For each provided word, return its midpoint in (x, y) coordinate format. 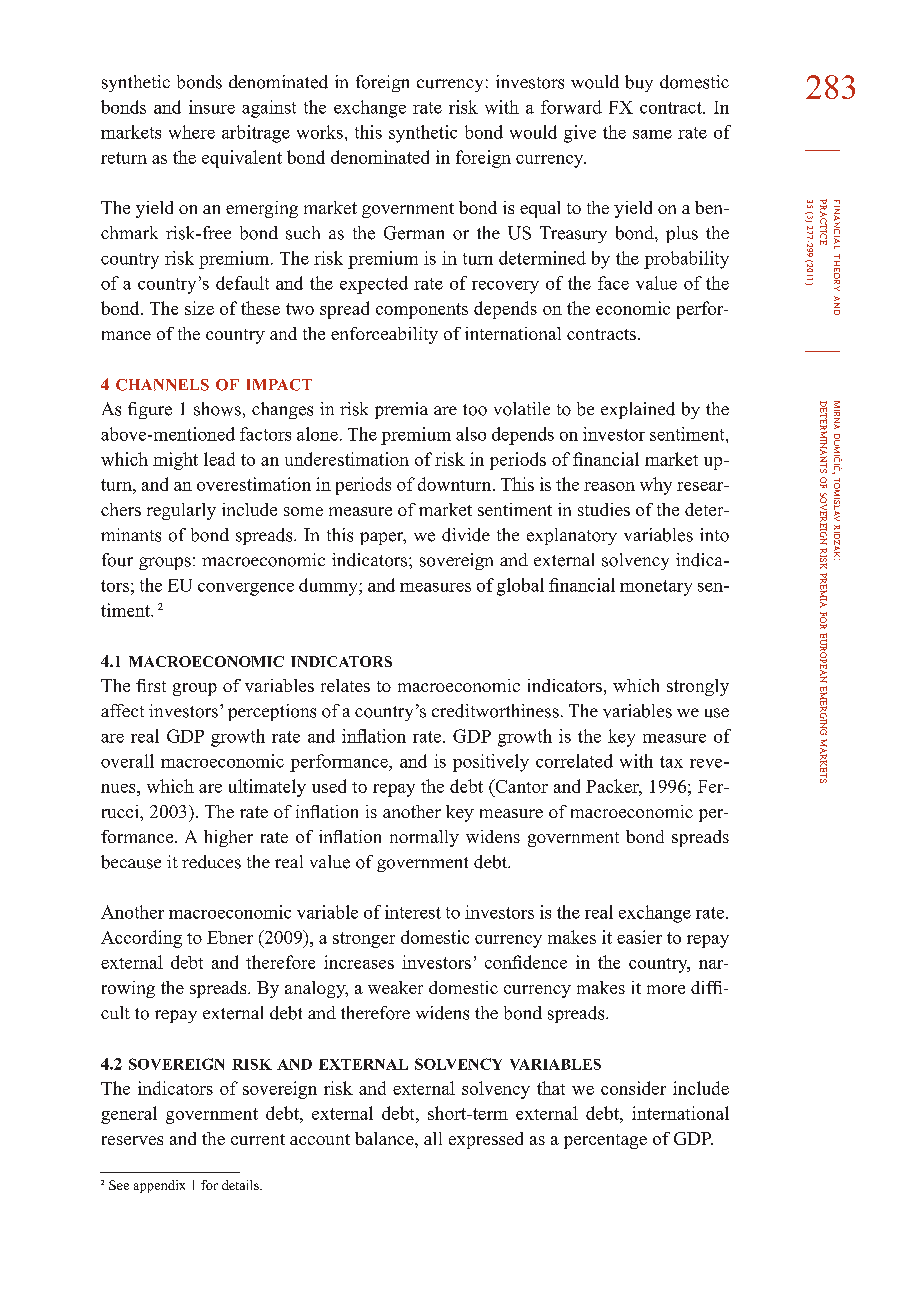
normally (424, 838)
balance (385, 1138)
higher (228, 838)
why (656, 486)
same (652, 134)
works (320, 132)
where (192, 132)
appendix (159, 1186)
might (175, 461)
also (471, 434)
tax (671, 762)
